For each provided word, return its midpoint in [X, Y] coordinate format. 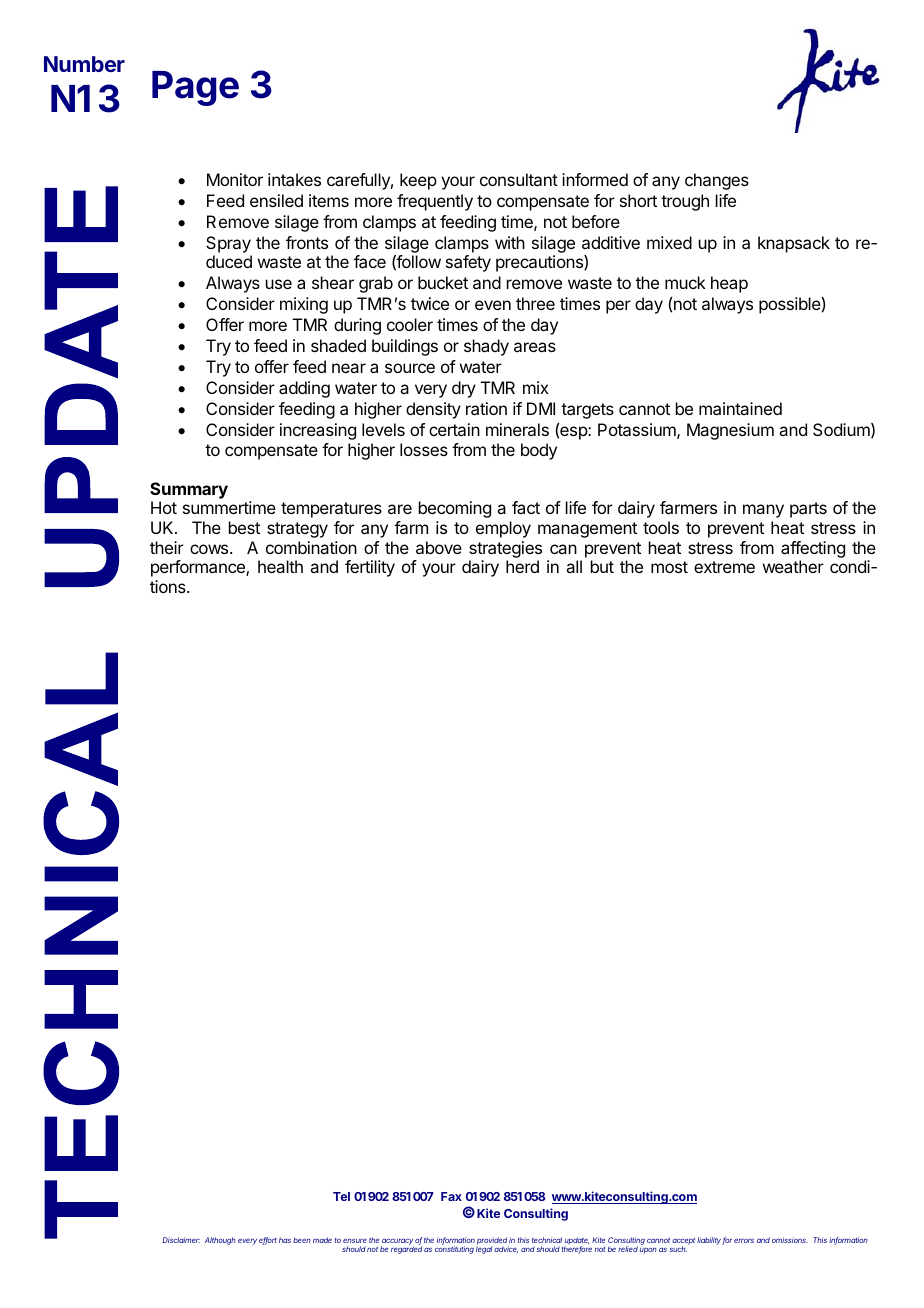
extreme [724, 567]
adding [304, 389]
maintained [740, 408]
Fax [451, 1196]
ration [486, 408]
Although [220, 1241]
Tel [341, 1196]
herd [522, 566]
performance [199, 568]
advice [506, 1249]
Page [195, 88]
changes [717, 181]
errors [744, 1240]
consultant [519, 179]
